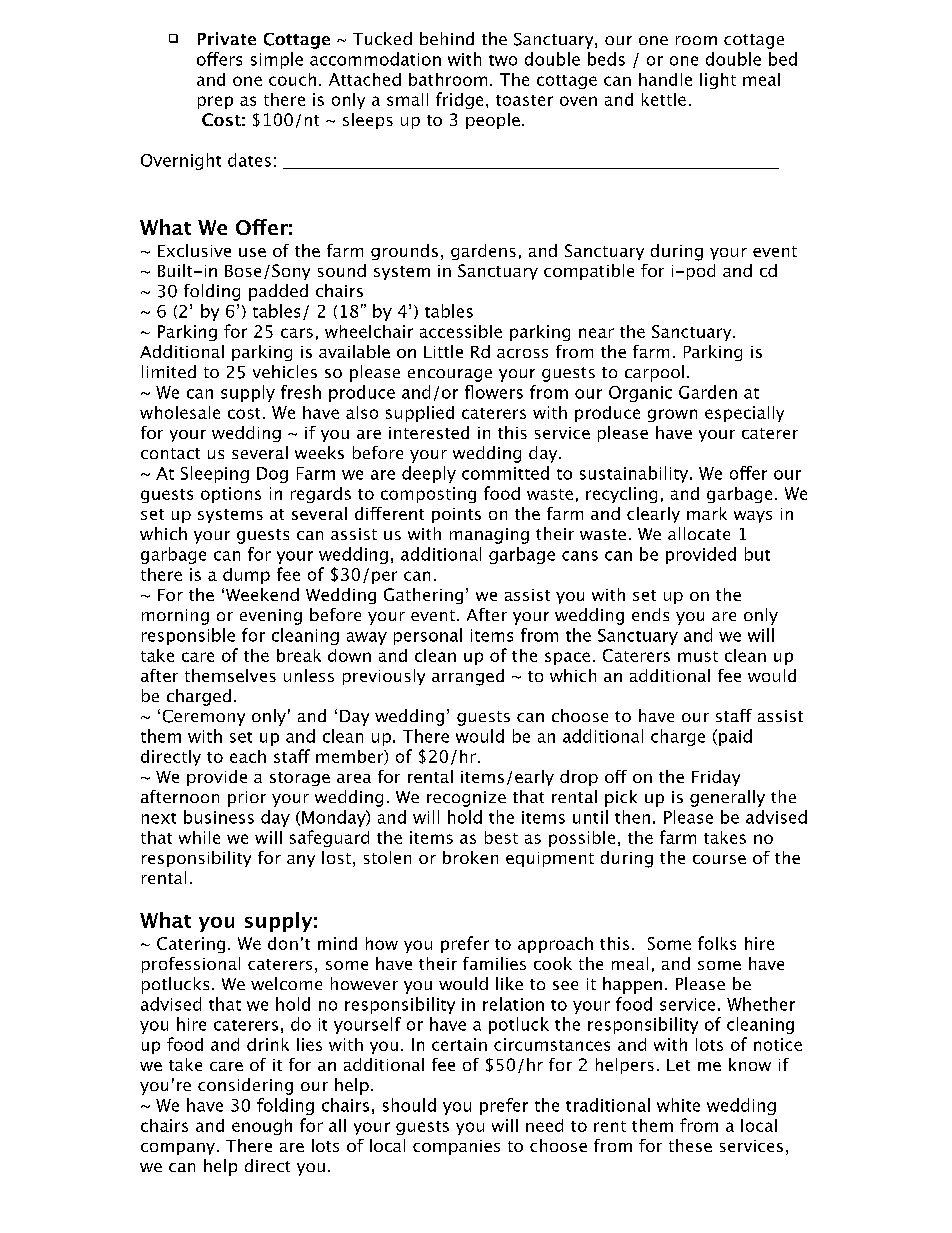 This screenshot has height=1233, width=952. I want to click on dump, so click(246, 576).
